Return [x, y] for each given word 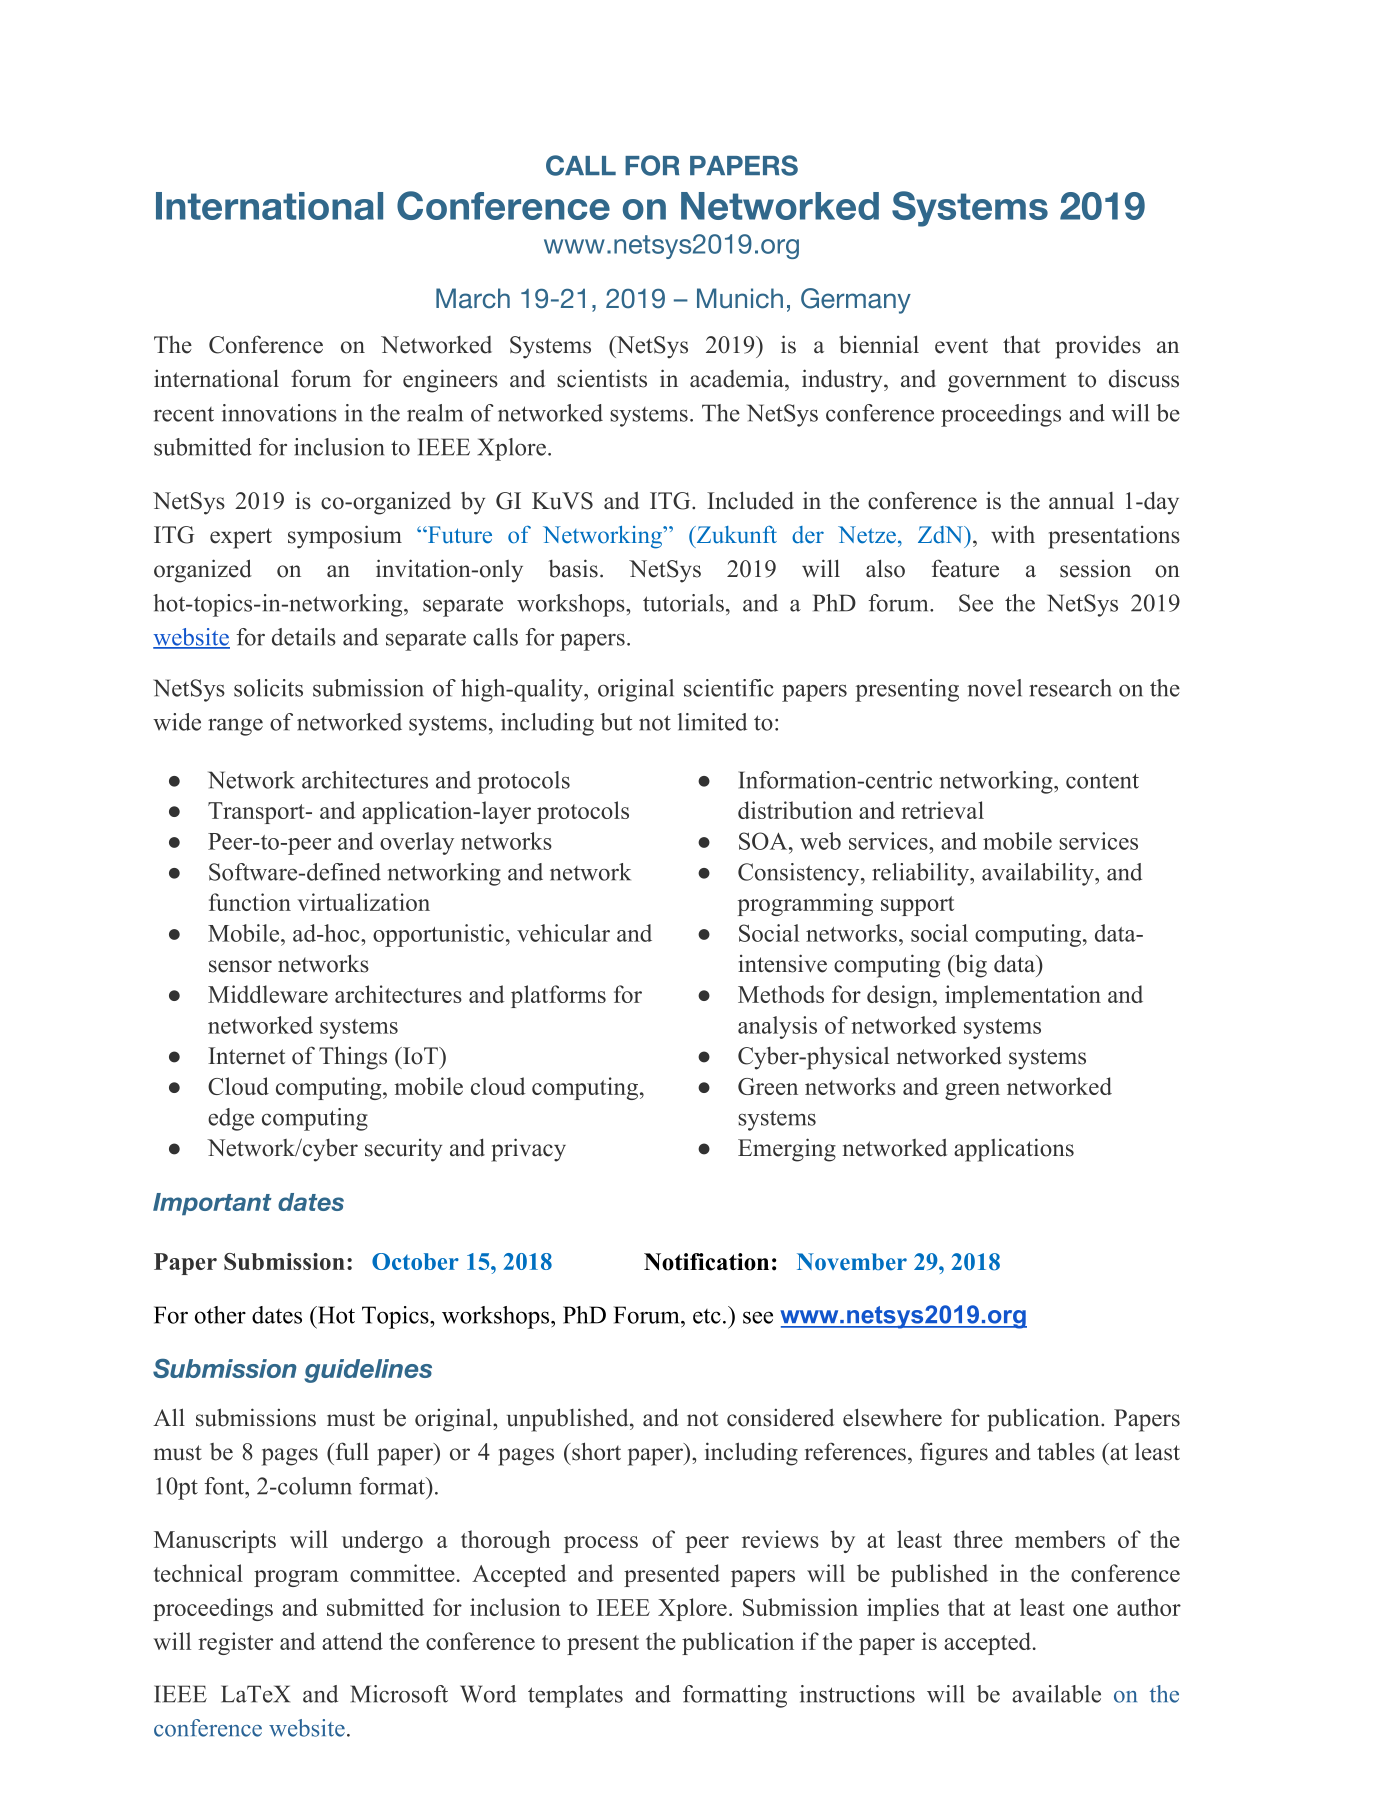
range [235, 727]
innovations [279, 413]
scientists [602, 378]
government [1007, 382]
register [235, 1643]
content [1102, 781]
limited [712, 722]
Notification [706, 1262]
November [852, 1262]
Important [212, 1204]
